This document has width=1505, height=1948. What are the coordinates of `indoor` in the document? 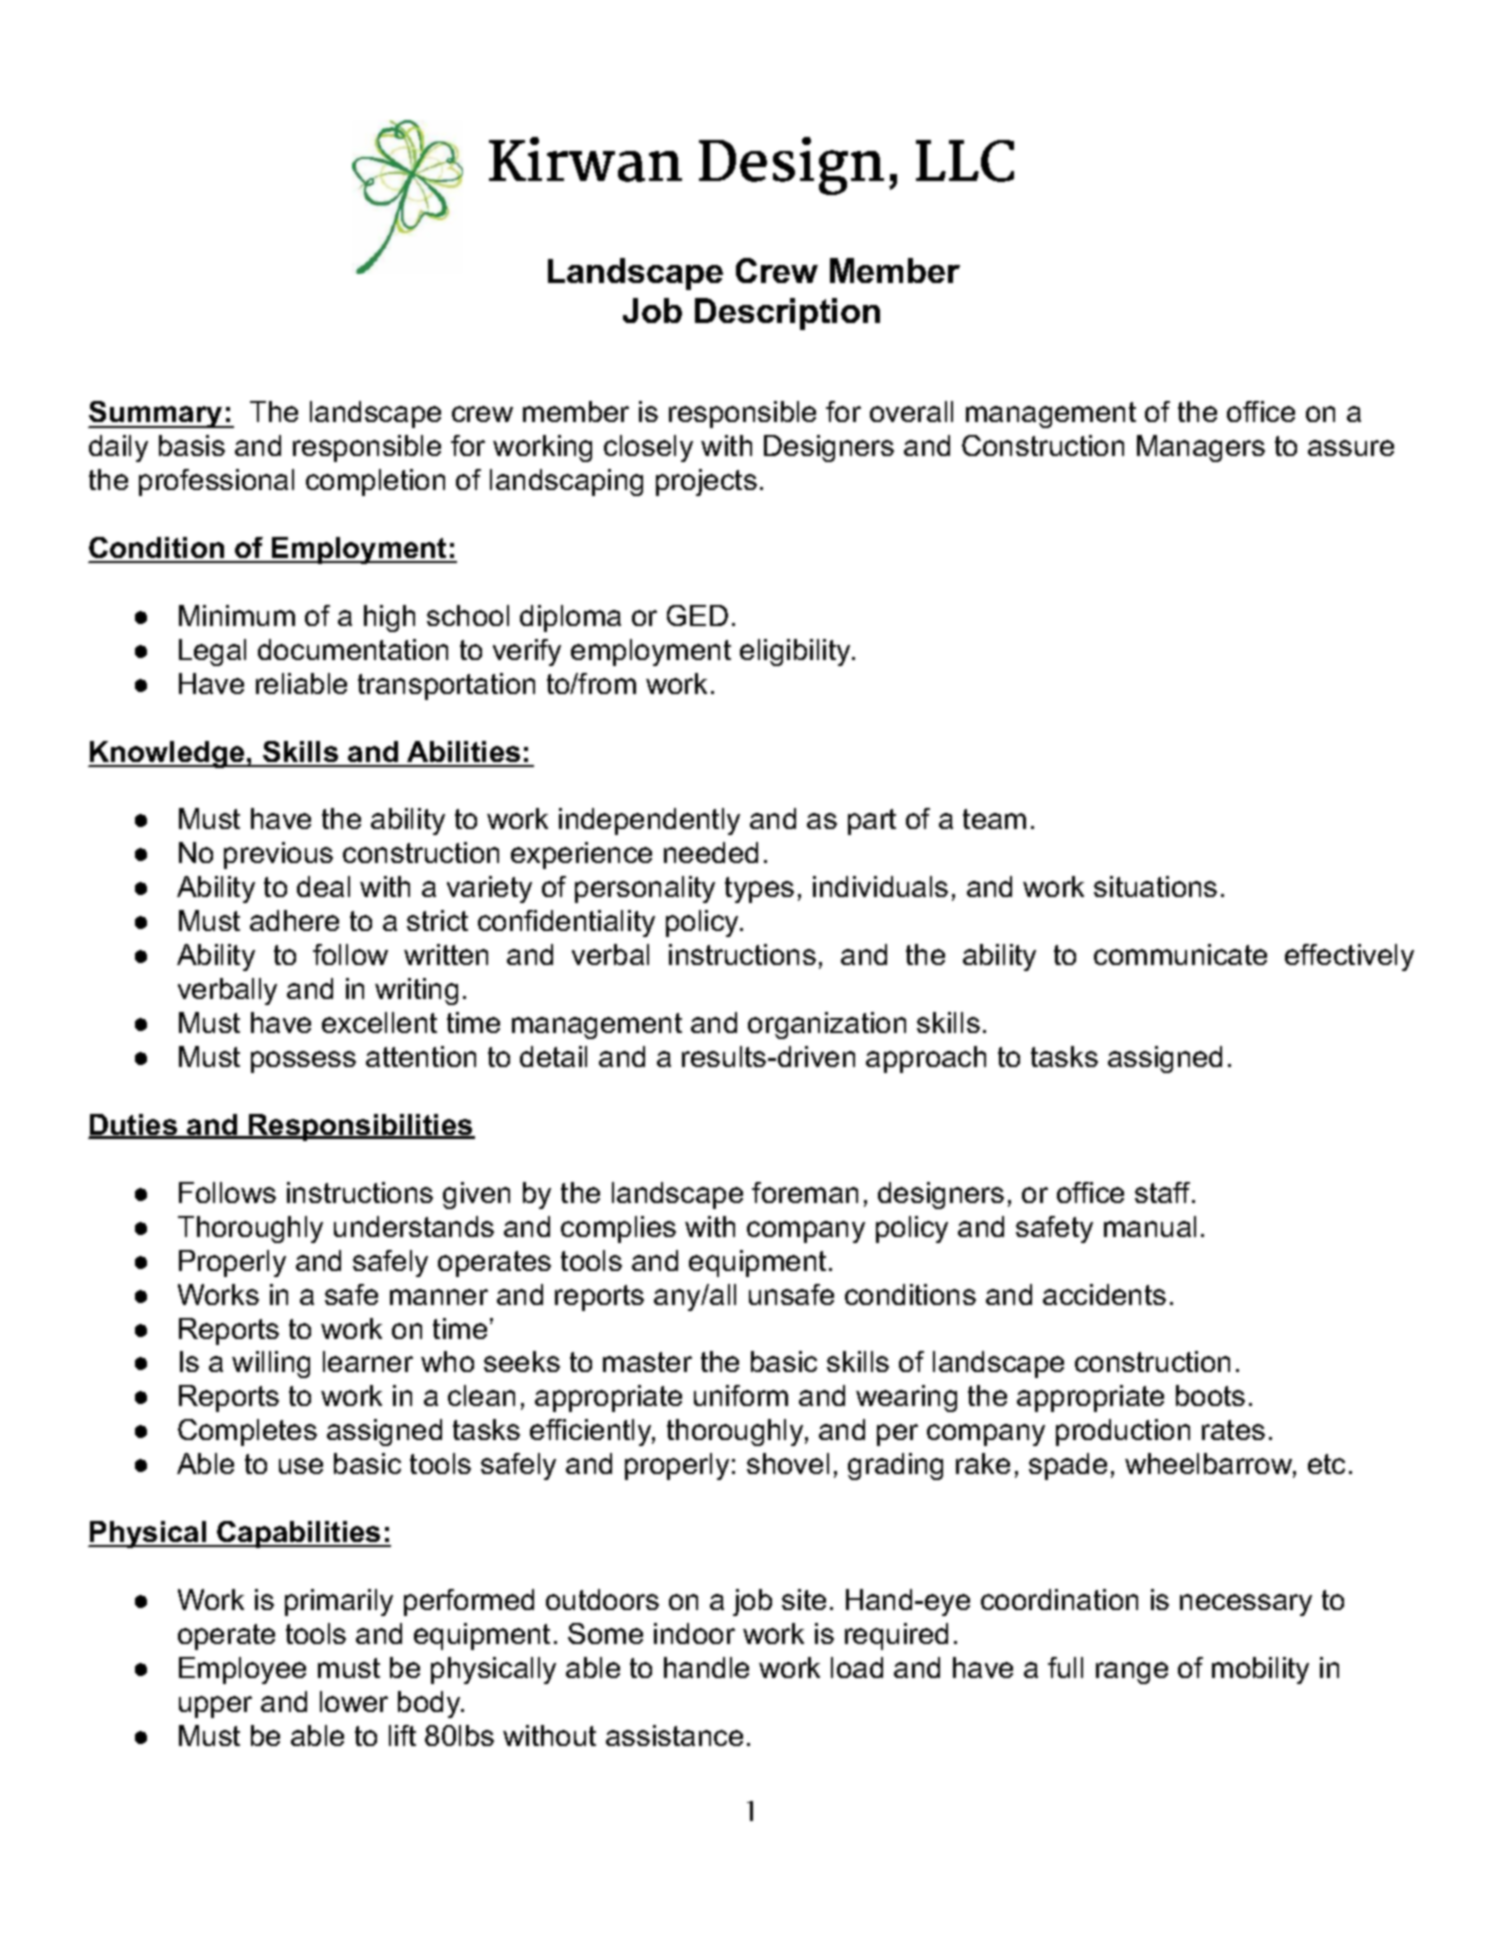 It's located at (694, 1633).
